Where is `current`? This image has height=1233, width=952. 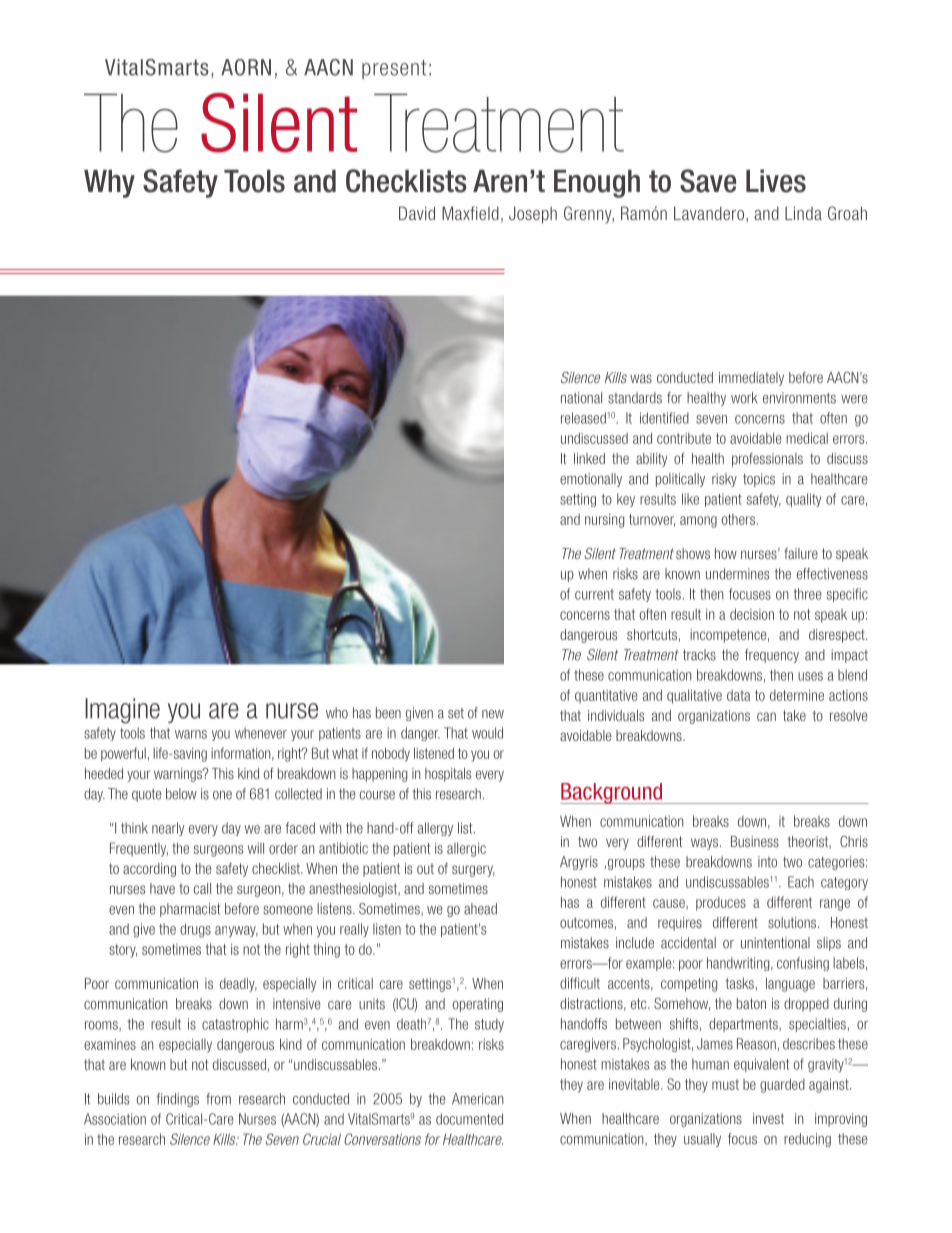
current is located at coordinates (594, 594).
